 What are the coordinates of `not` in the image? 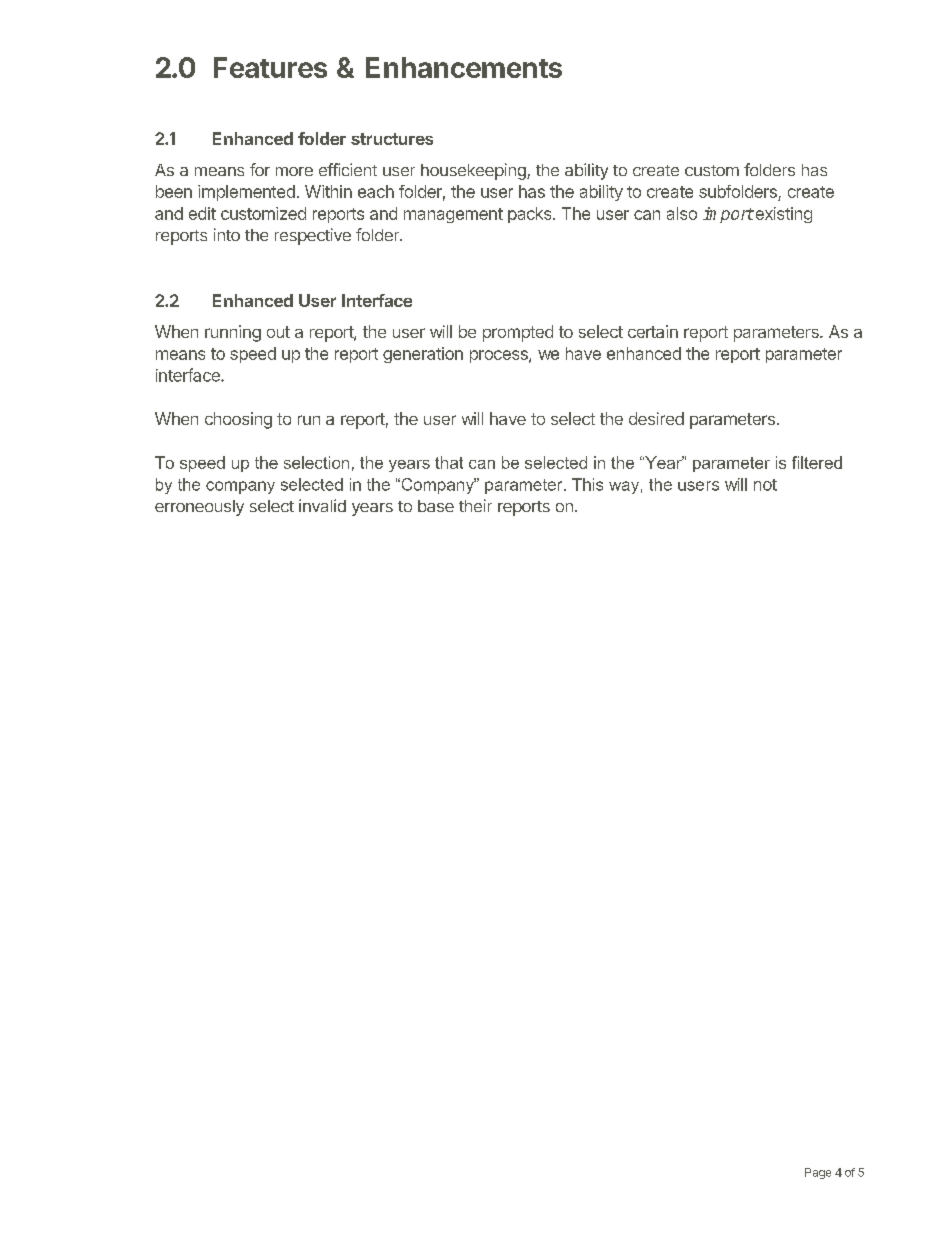 It's located at (765, 485).
